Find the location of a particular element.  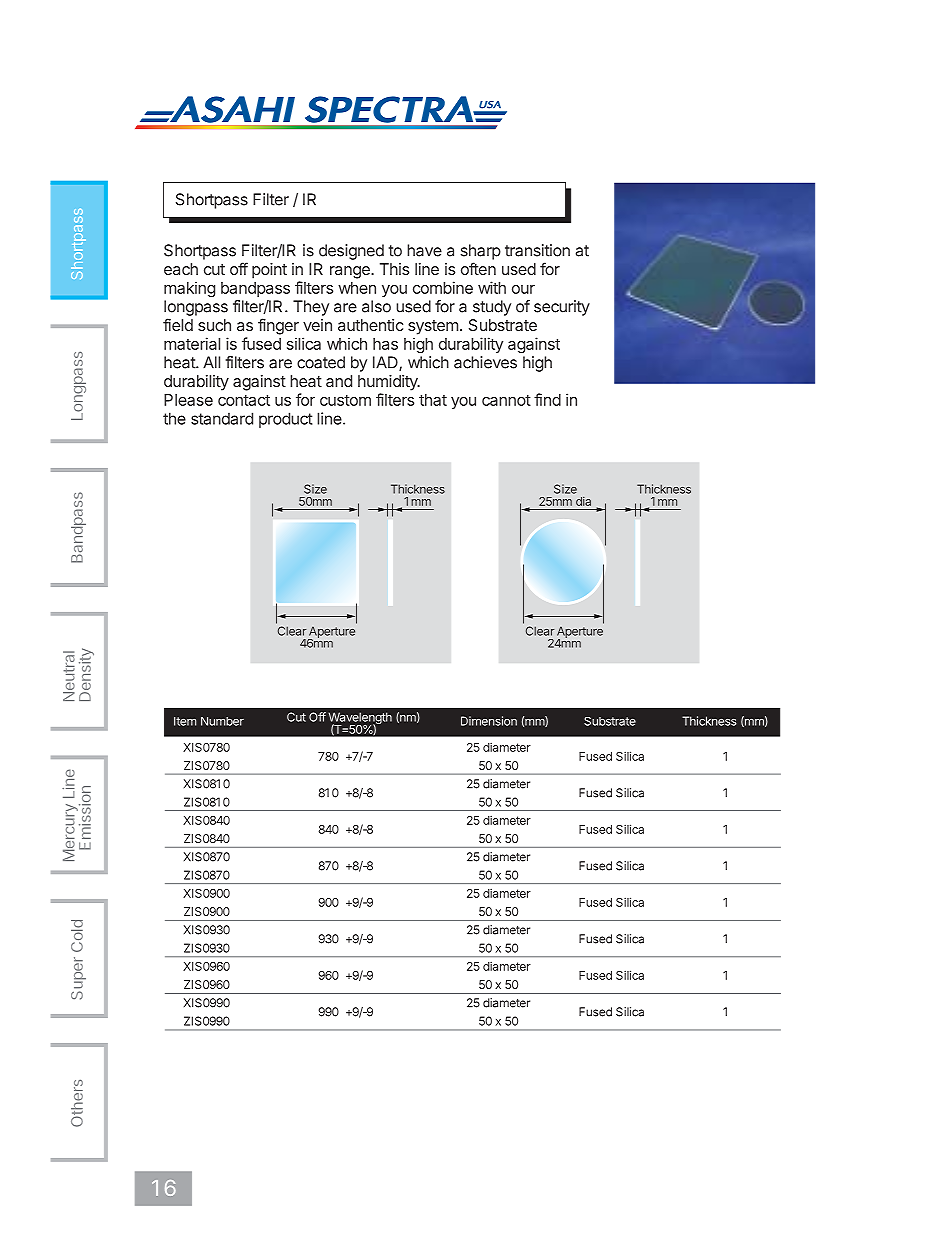

find is located at coordinates (547, 399).
